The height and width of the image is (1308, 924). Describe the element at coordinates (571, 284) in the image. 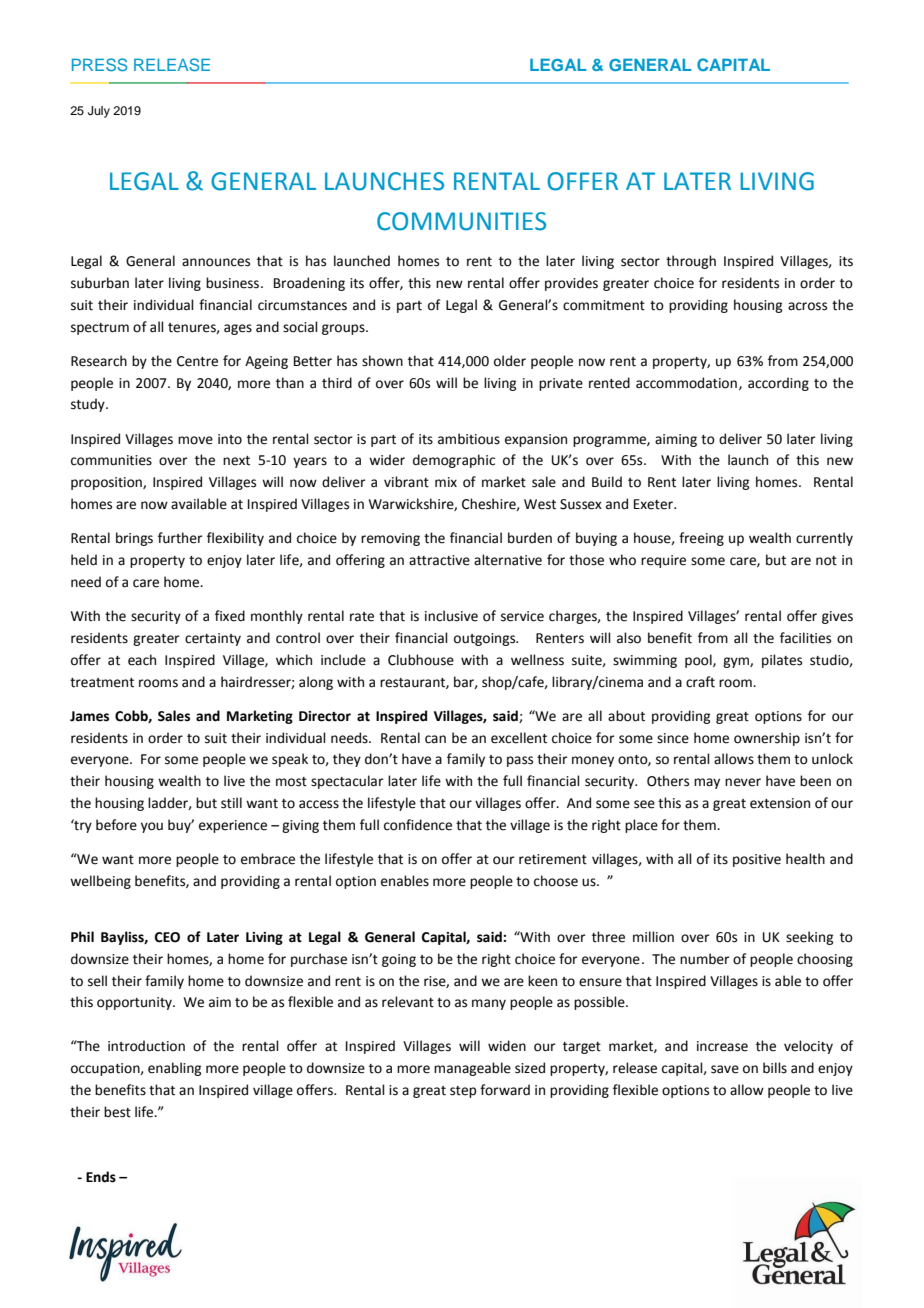

I see `provides` at that location.
